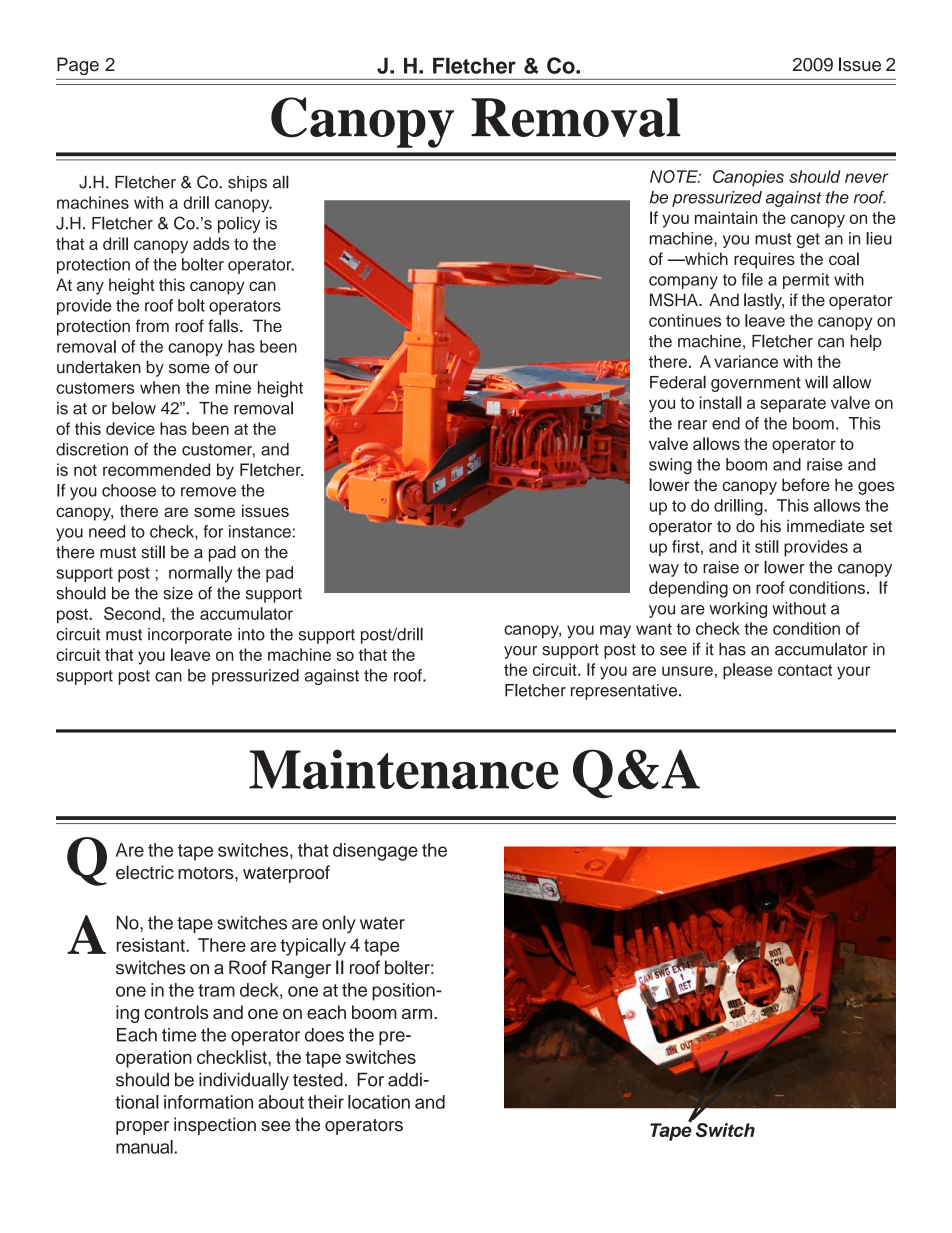  I want to click on Page, so click(78, 66).
